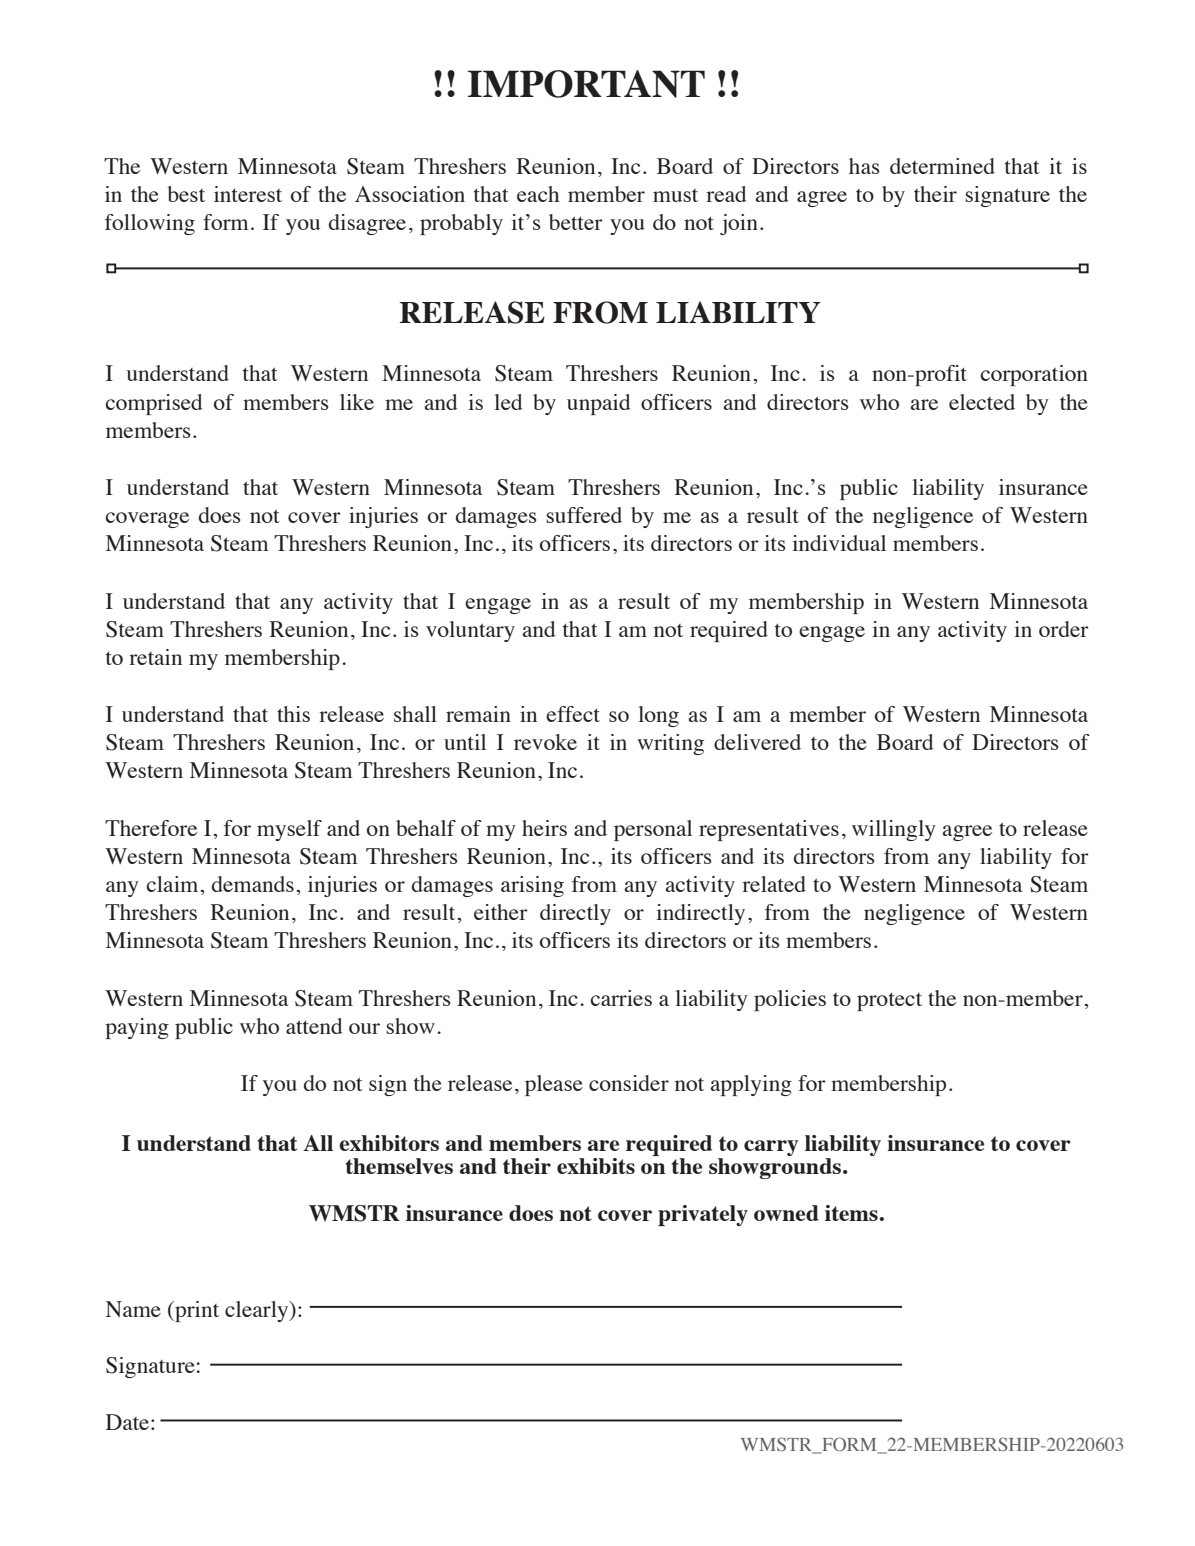 This screenshot has height=1546, width=1195. What do you see at coordinates (942, 166) in the screenshot?
I see `determined` at bounding box center [942, 166].
